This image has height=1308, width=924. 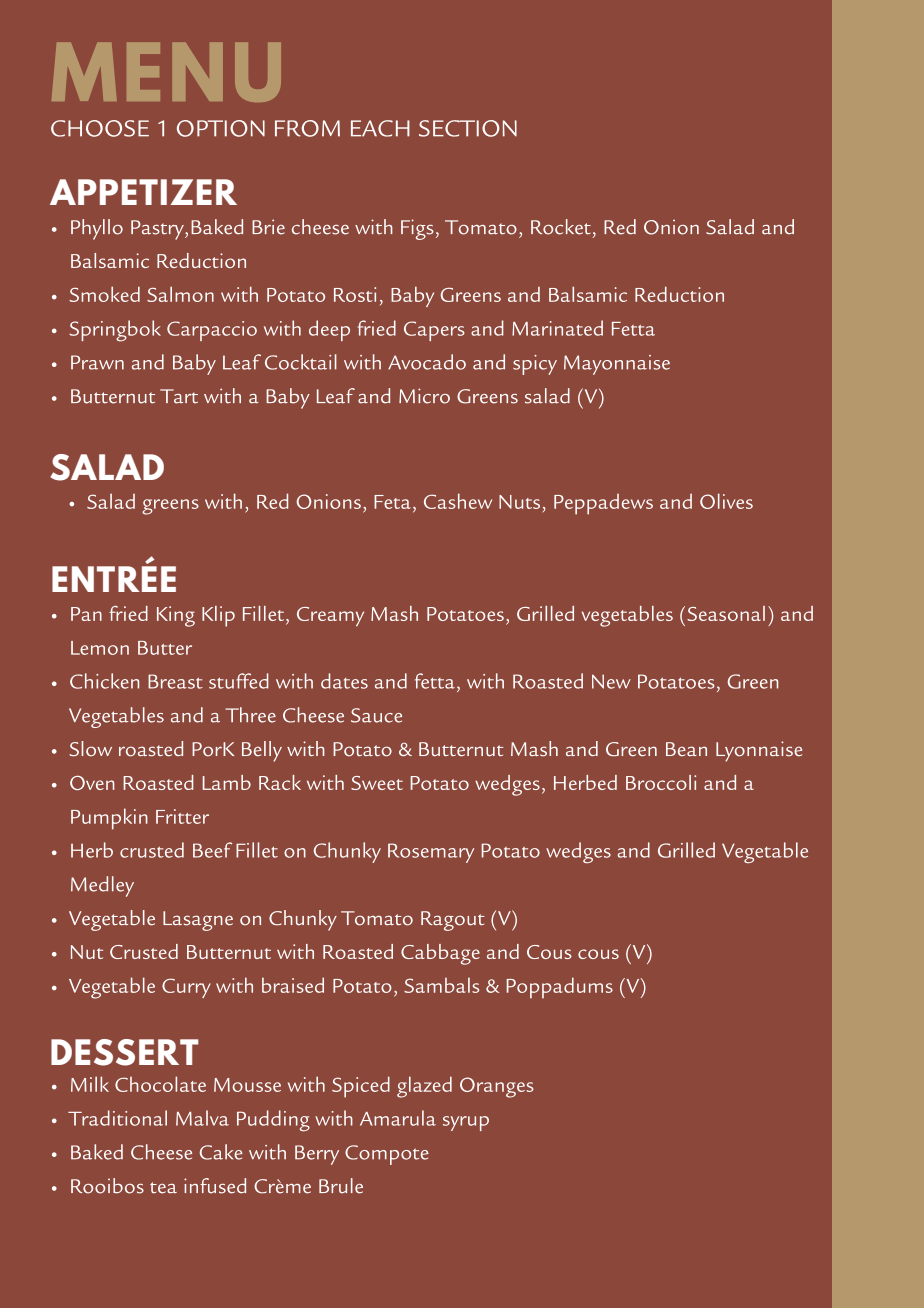 What do you see at coordinates (176, 616) in the image?
I see `King` at bounding box center [176, 616].
